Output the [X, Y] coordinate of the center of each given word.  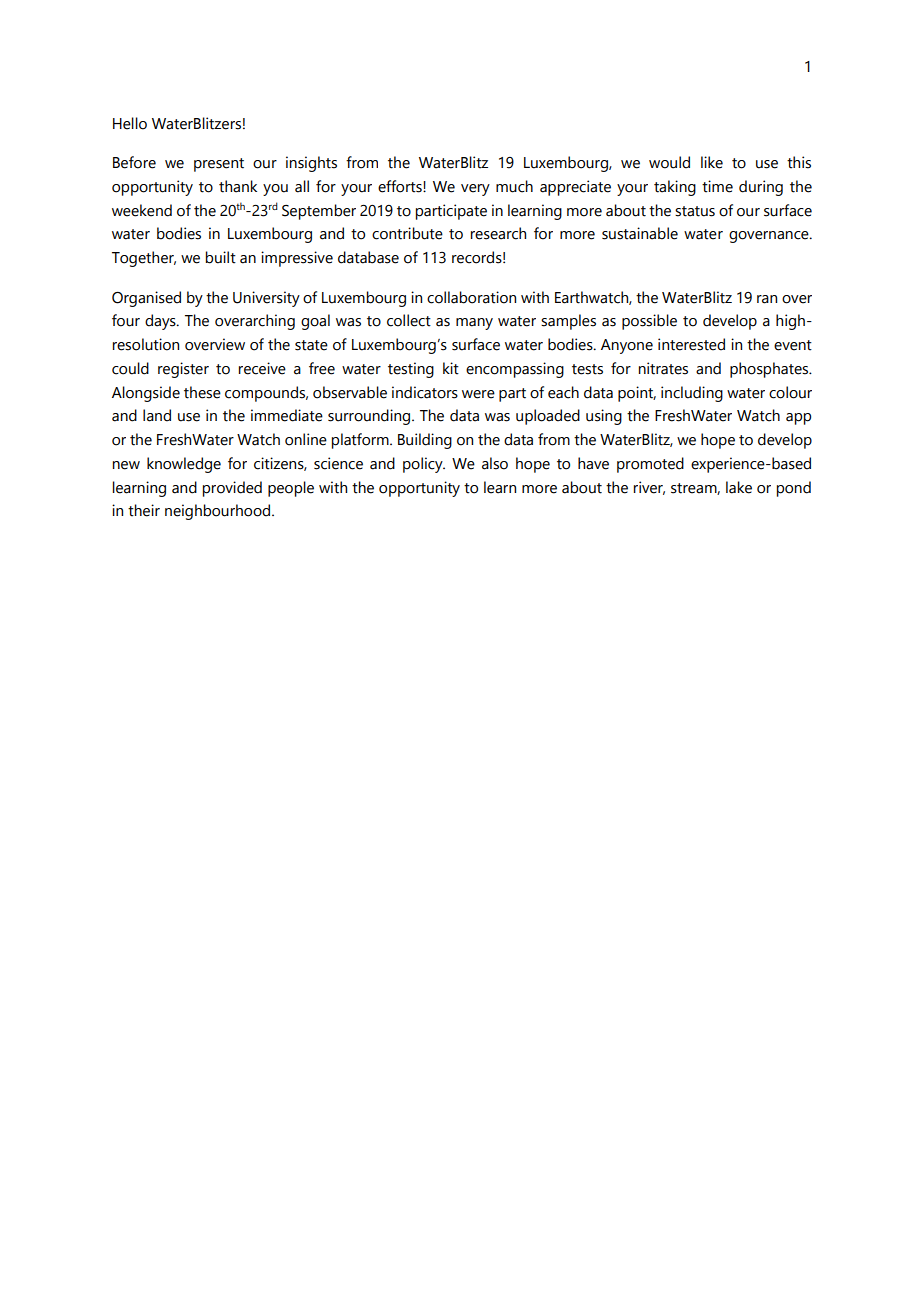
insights [311, 164]
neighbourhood [219, 512]
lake [739, 487]
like [712, 162]
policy [424, 465]
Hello [130, 123]
